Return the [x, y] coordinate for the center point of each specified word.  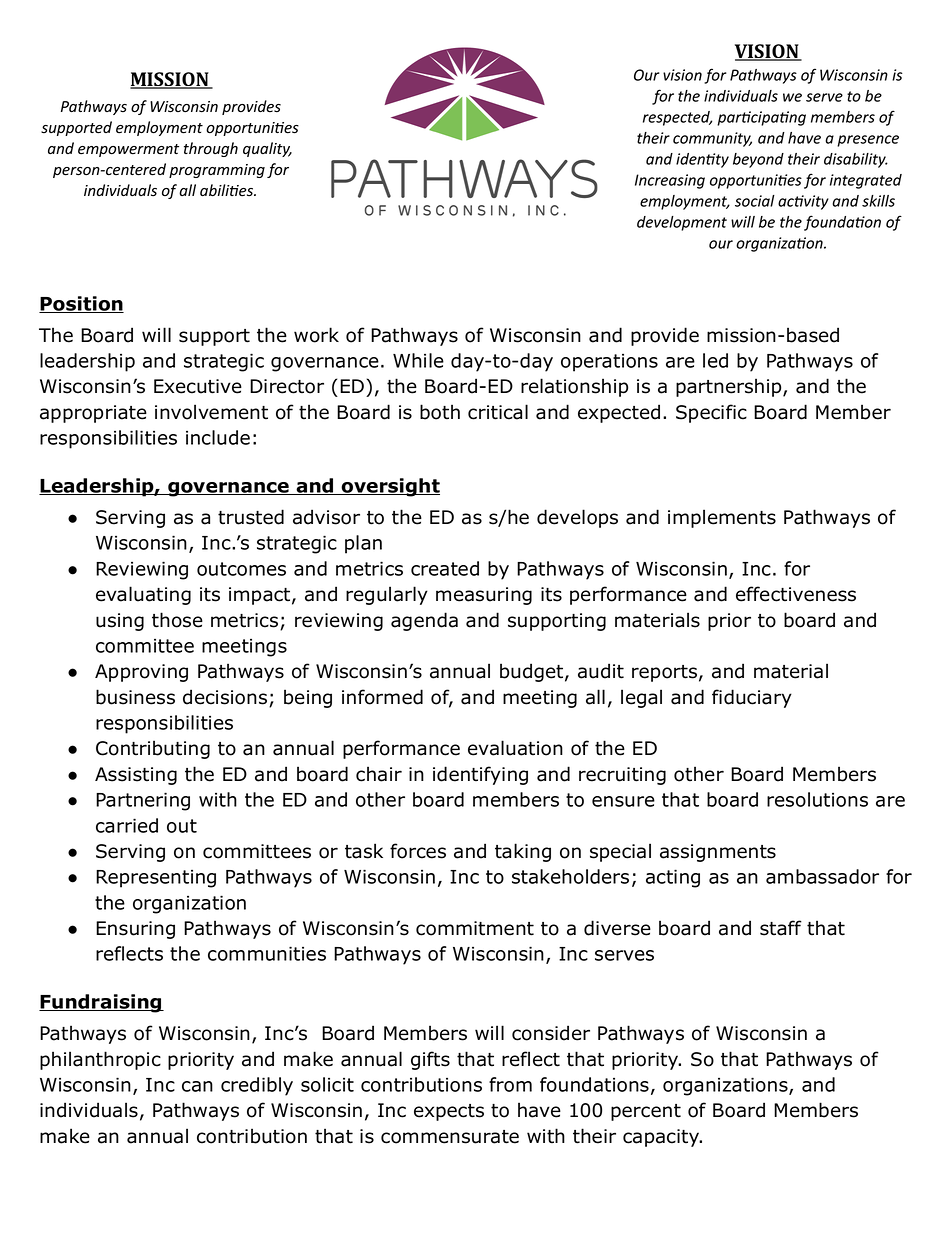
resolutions [817, 799]
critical [498, 412]
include [218, 437]
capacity [662, 1138]
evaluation [515, 748]
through [211, 149]
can [197, 1086]
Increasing [670, 181]
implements [722, 518]
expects [449, 1112]
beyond [758, 160]
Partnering [143, 801]
